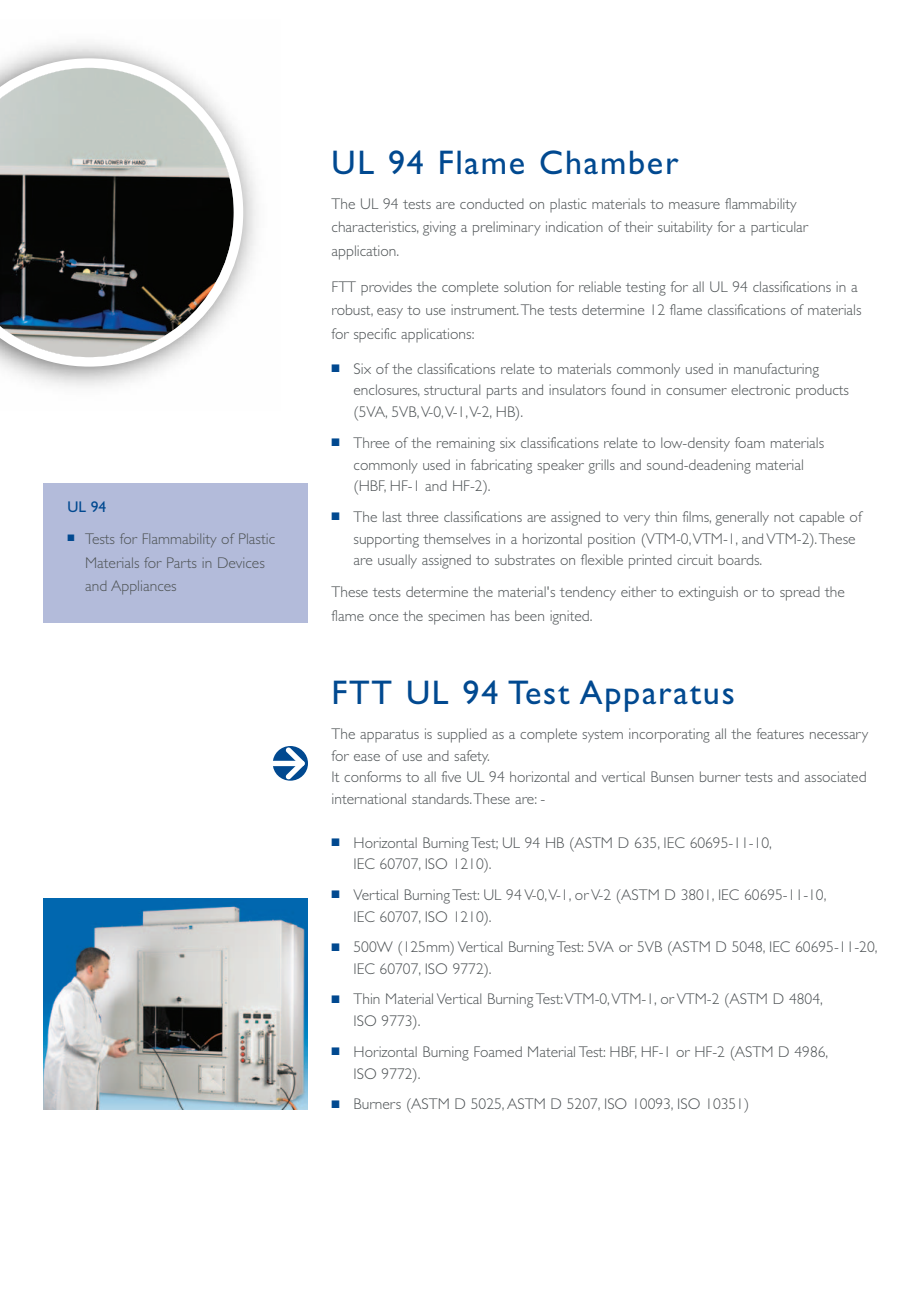 This image has height=1308, width=924. I want to click on characteristics, so click(375, 227).
